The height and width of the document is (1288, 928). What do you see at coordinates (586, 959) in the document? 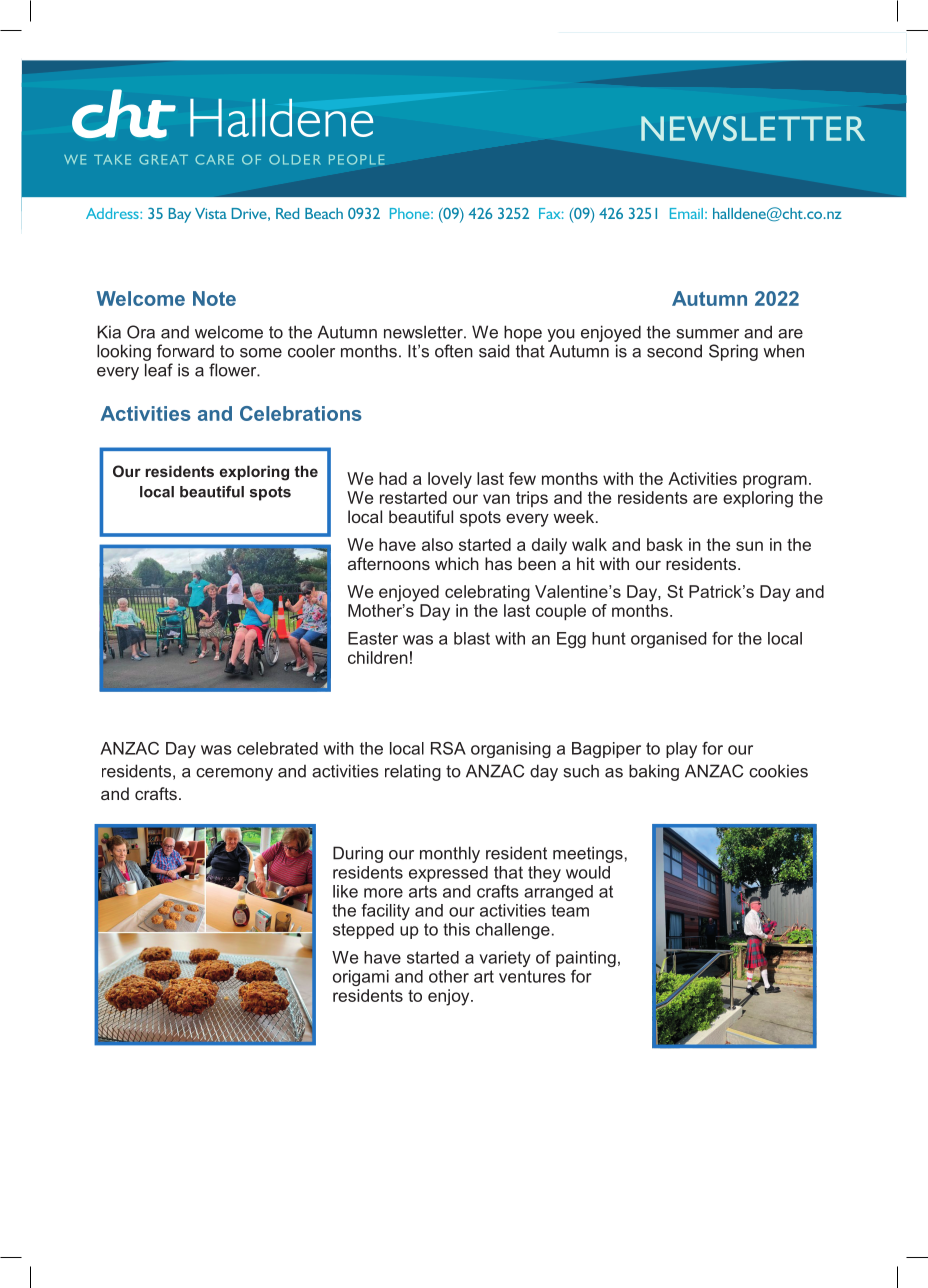
I see `painting` at bounding box center [586, 959].
